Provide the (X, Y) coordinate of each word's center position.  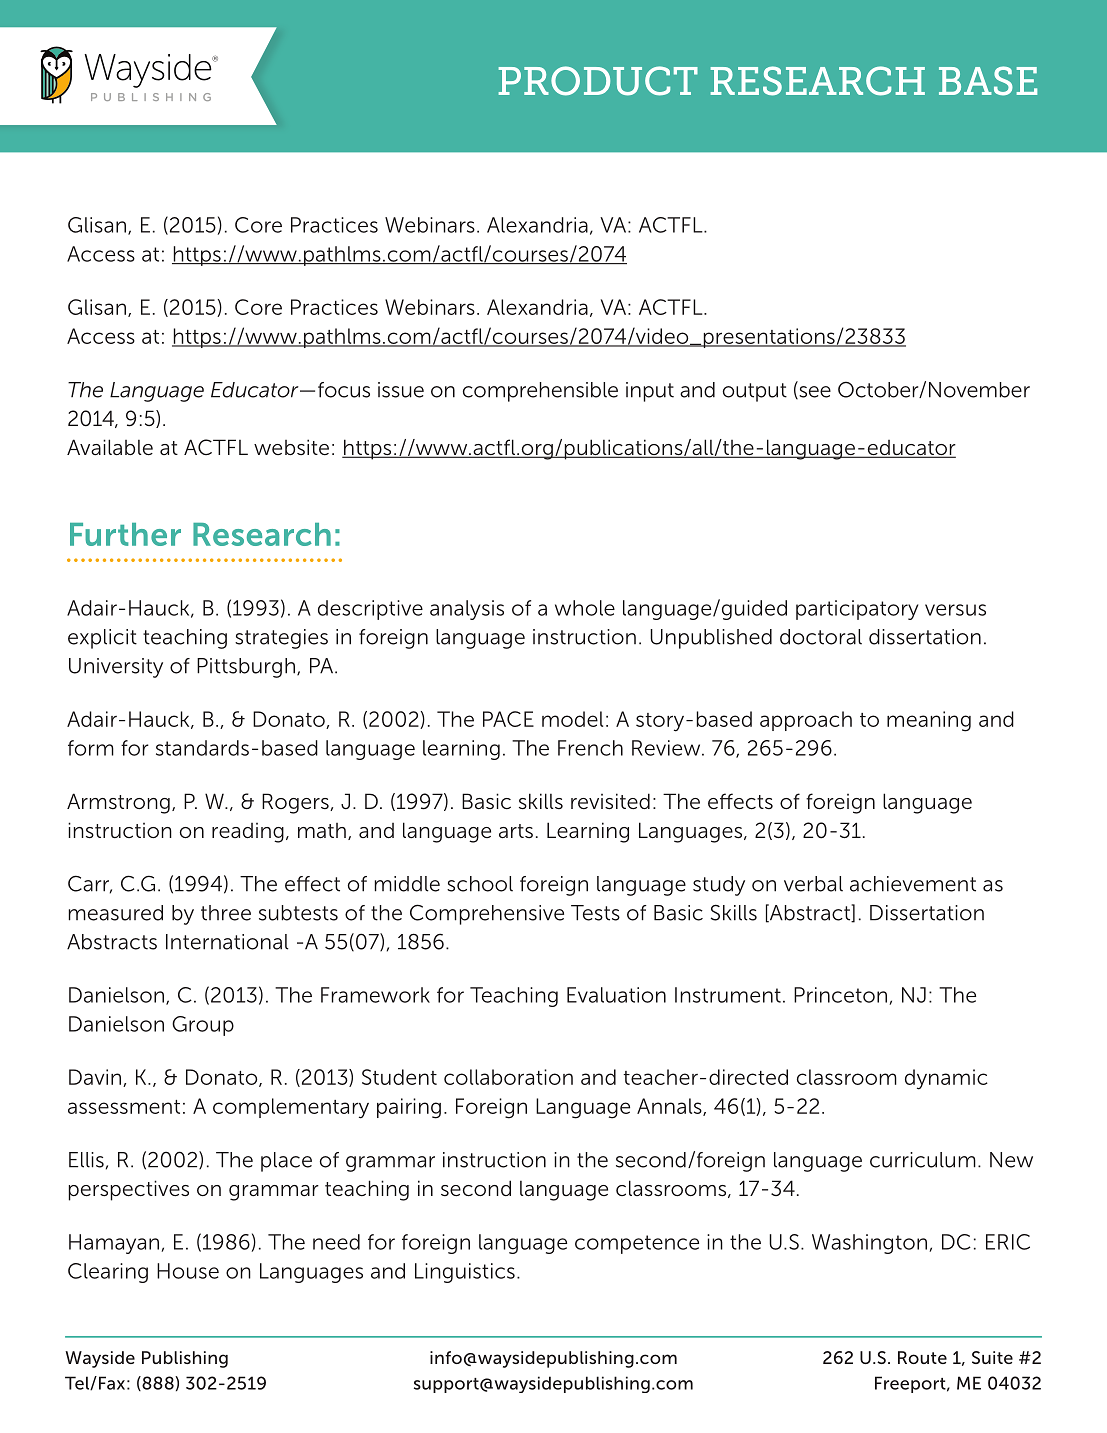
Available (110, 447)
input (650, 392)
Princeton (840, 995)
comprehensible (540, 392)
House (188, 1271)
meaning (929, 721)
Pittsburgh (246, 668)
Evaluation (616, 995)
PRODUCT (598, 81)
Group (203, 1026)
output (755, 392)
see (814, 393)
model (572, 719)
